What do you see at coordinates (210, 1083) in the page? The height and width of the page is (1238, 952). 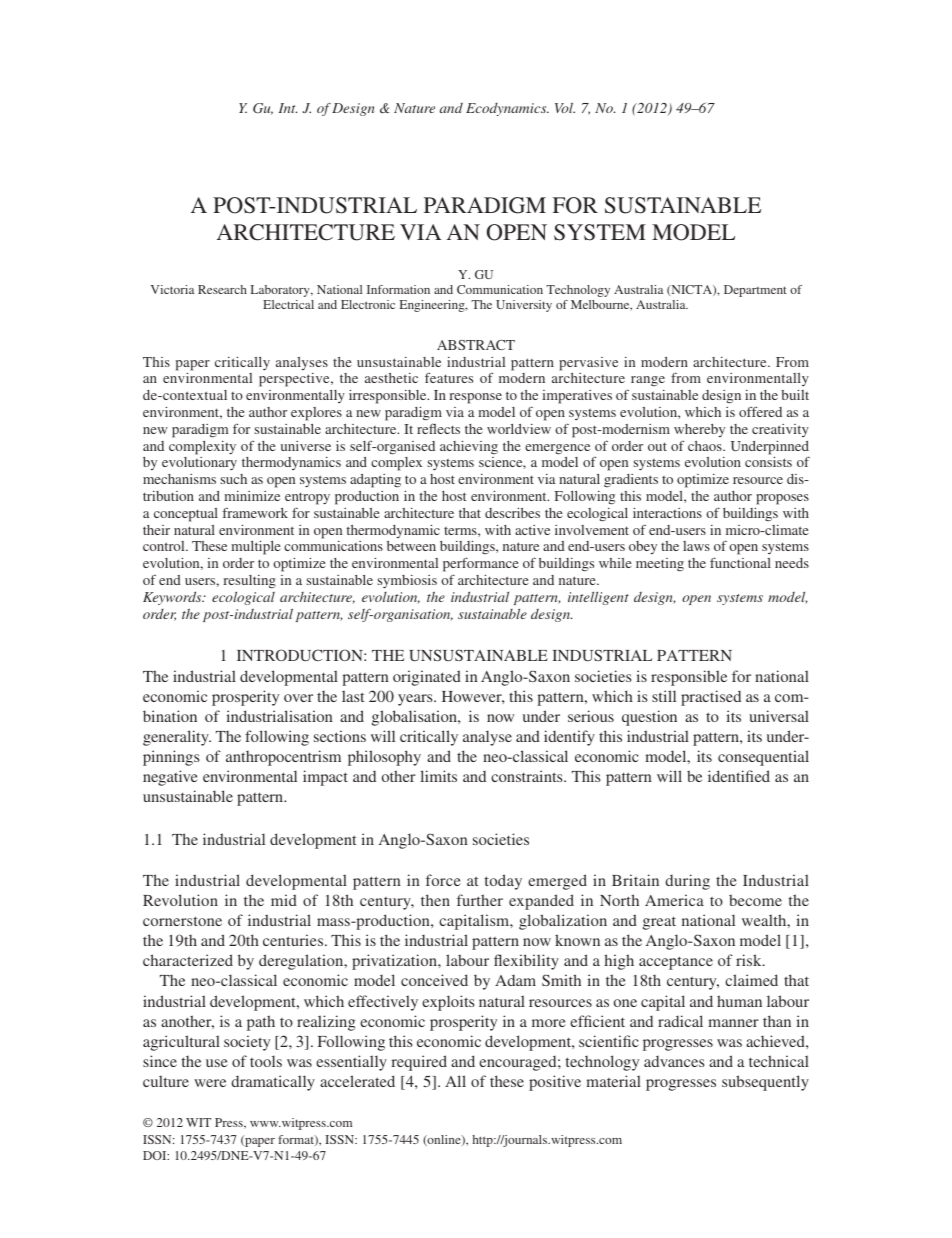 I see `were` at bounding box center [210, 1083].
